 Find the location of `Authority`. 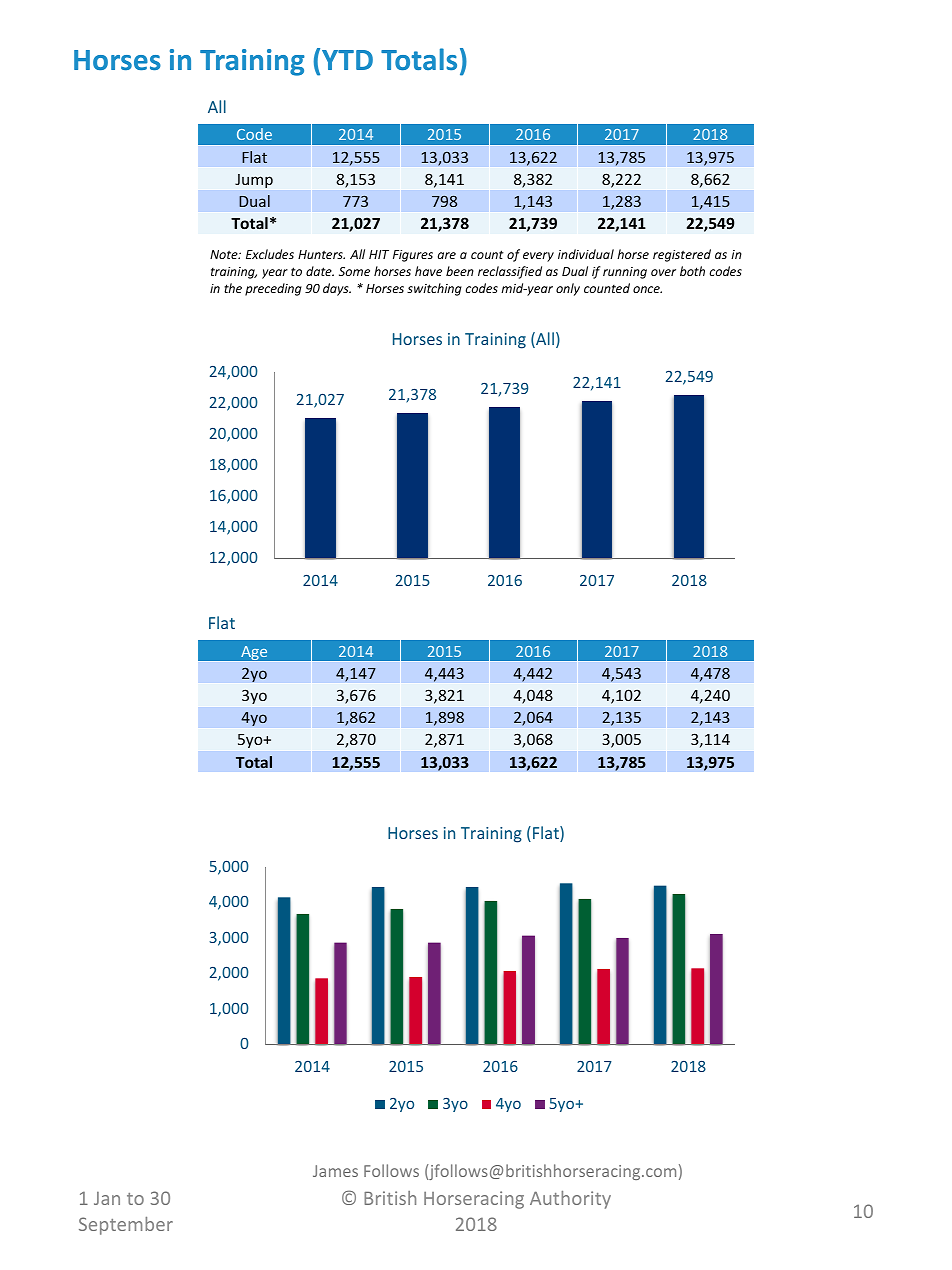

Authority is located at coordinates (570, 1200).
